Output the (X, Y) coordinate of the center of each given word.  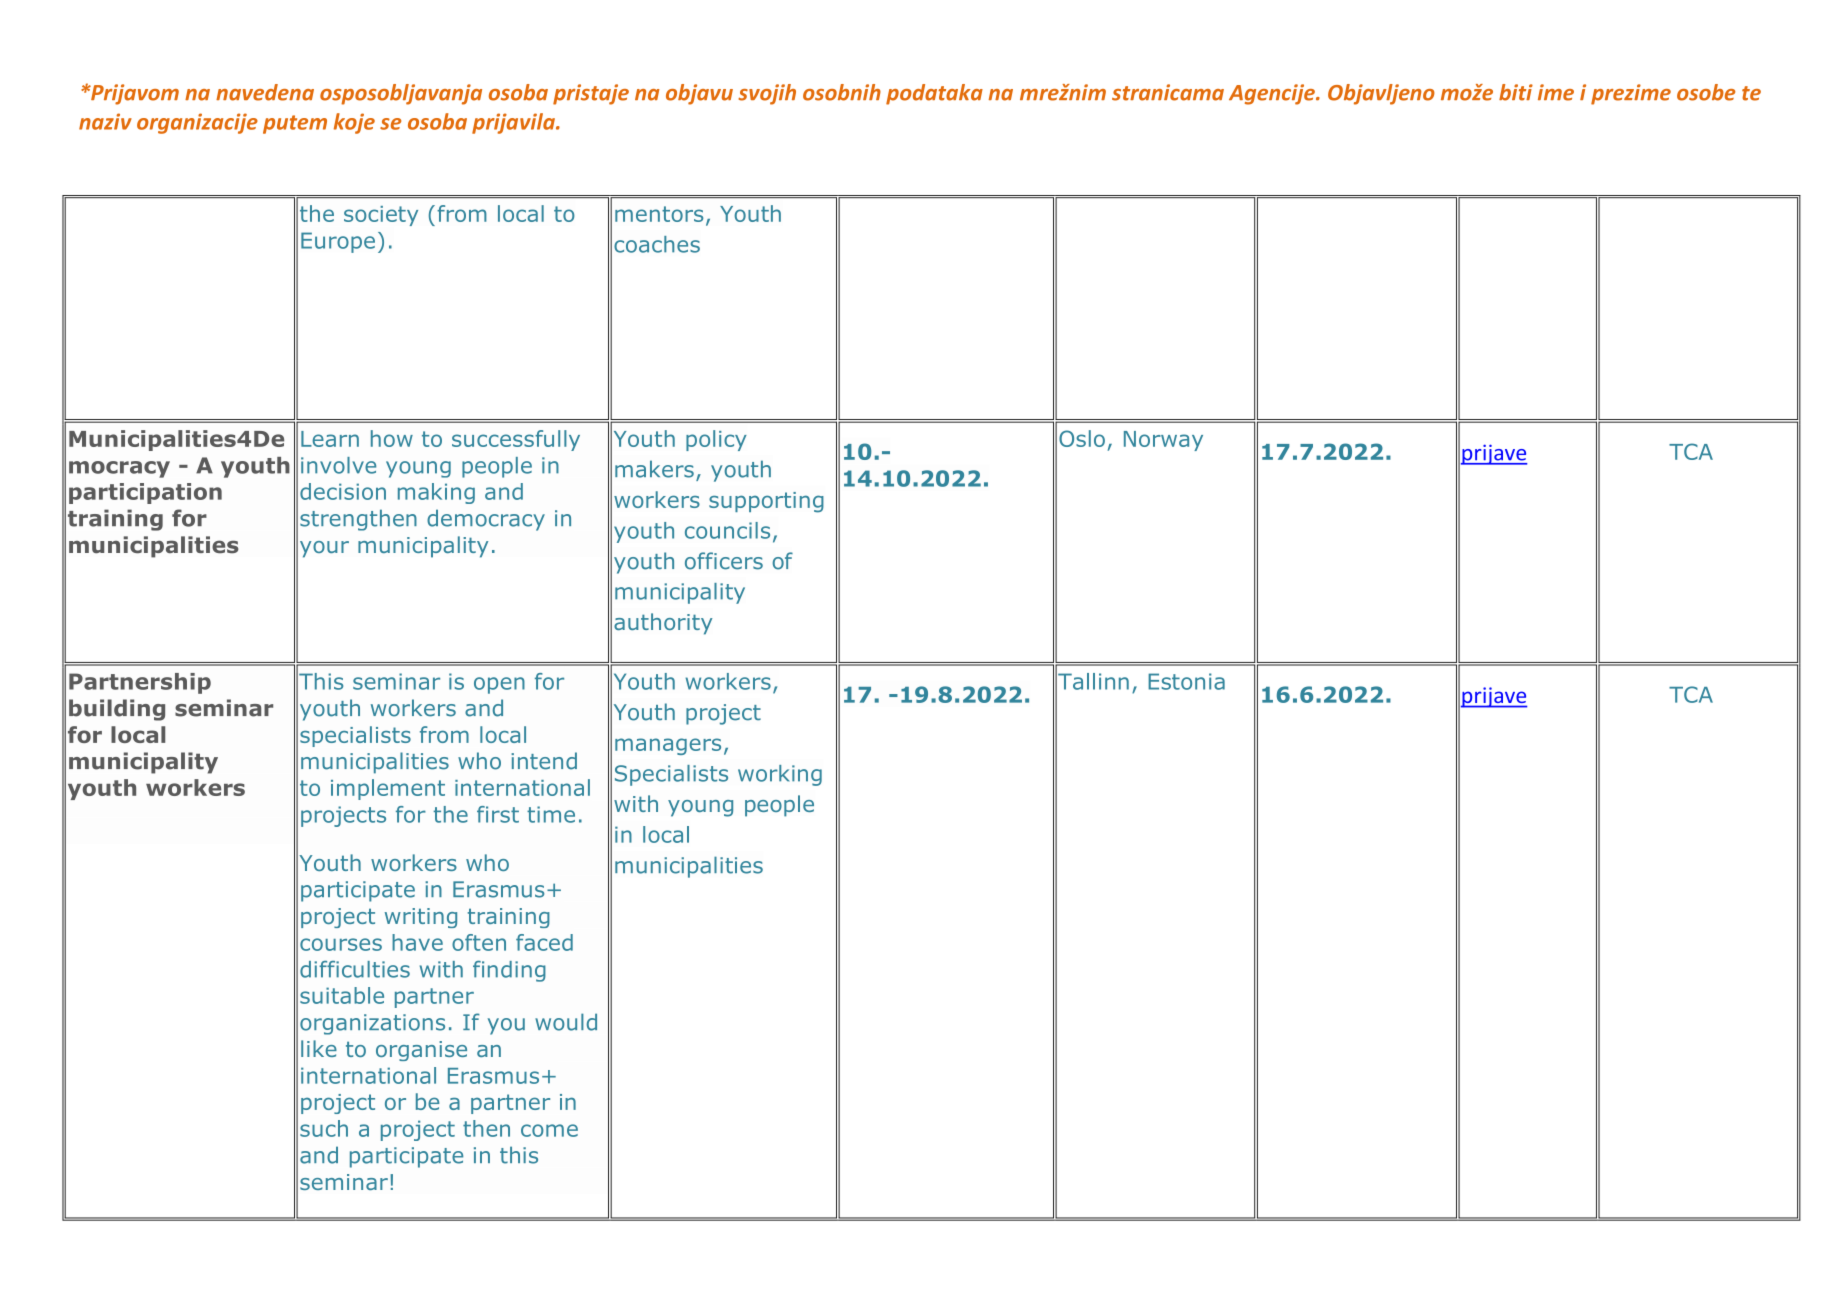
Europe (338, 242)
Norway (1163, 441)
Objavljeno (1381, 94)
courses (341, 944)
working (780, 775)
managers (668, 746)
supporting (766, 502)
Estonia (1186, 681)
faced (544, 942)
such (324, 1128)
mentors (659, 214)
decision (343, 491)
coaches (657, 244)
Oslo (1082, 438)
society (381, 216)
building (117, 710)
